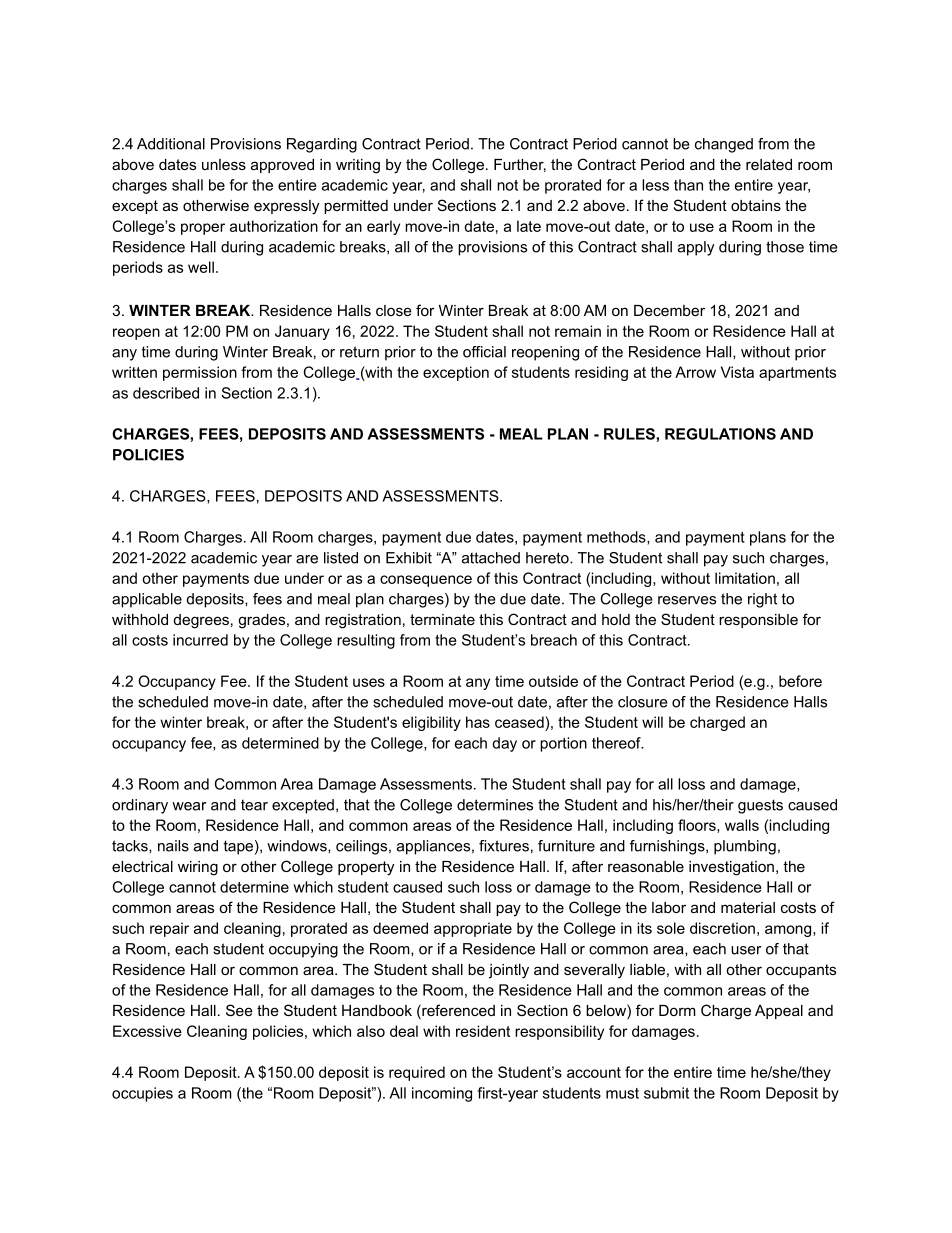  I want to click on Vista, so click(737, 372).
